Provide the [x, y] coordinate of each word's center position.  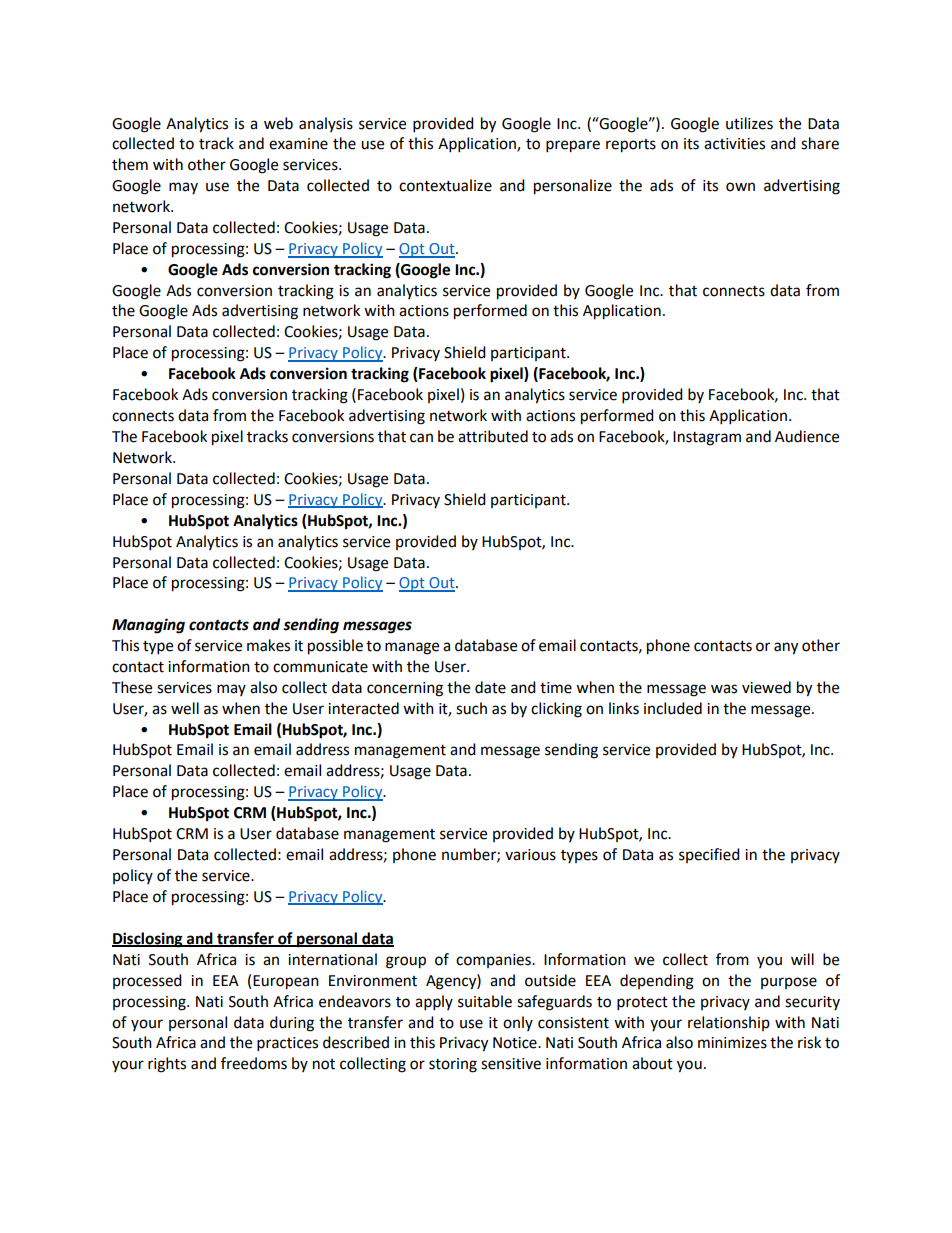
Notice [516, 1043]
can [421, 438]
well [185, 708]
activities [734, 144]
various [530, 855]
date [490, 687]
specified [709, 855]
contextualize [445, 185]
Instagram [707, 438]
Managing [148, 626]
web [278, 123]
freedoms [254, 1063]
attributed [493, 436]
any [786, 648]
